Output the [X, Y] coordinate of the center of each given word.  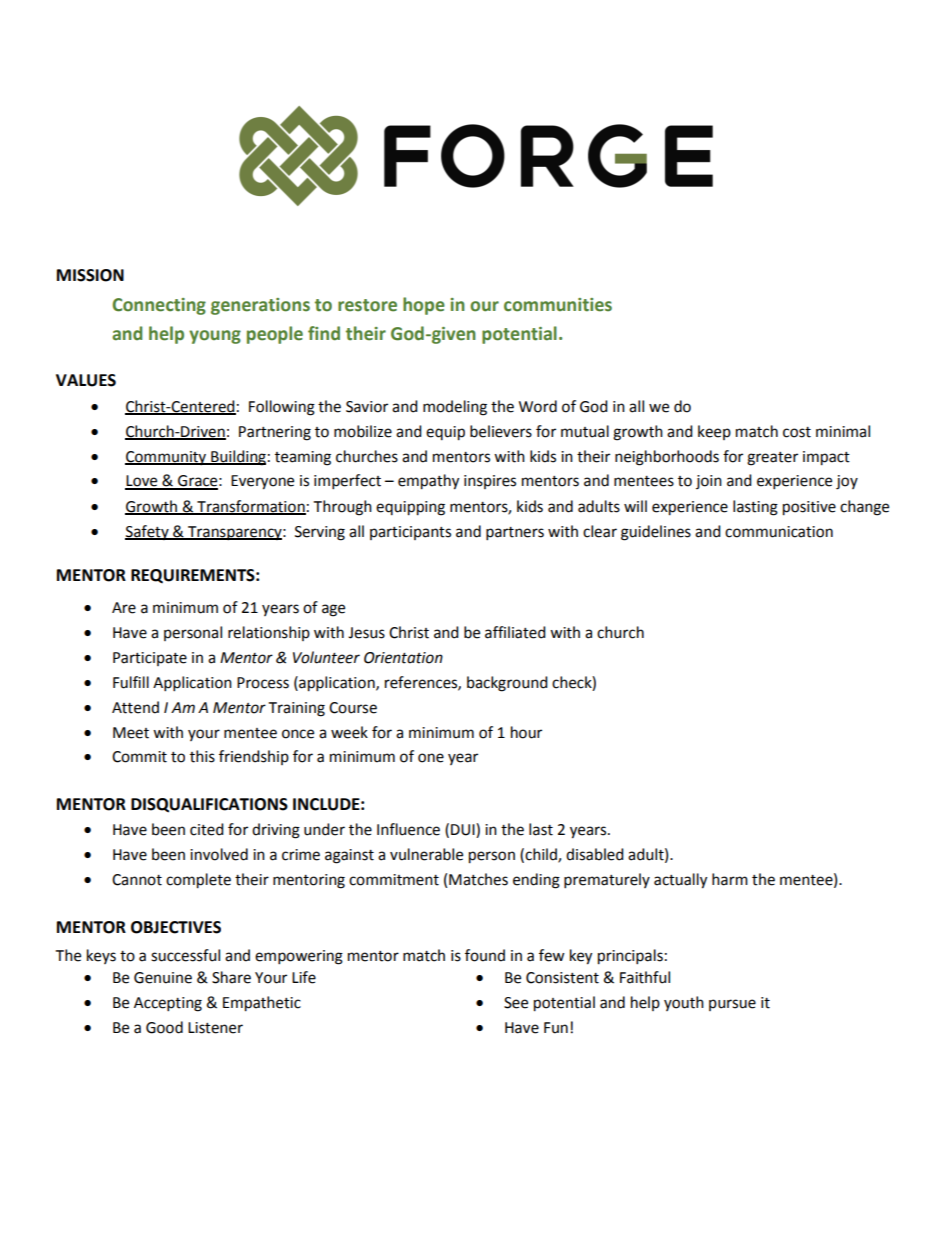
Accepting [168, 1004]
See [516, 1003]
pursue [732, 1005]
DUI [464, 830]
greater [772, 459]
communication [779, 532]
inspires [490, 482]
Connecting [159, 306]
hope [424, 306]
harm [730, 879]
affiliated [515, 632]
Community [167, 458]
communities [558, 305]
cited [207, 829]
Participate [150, 659]
